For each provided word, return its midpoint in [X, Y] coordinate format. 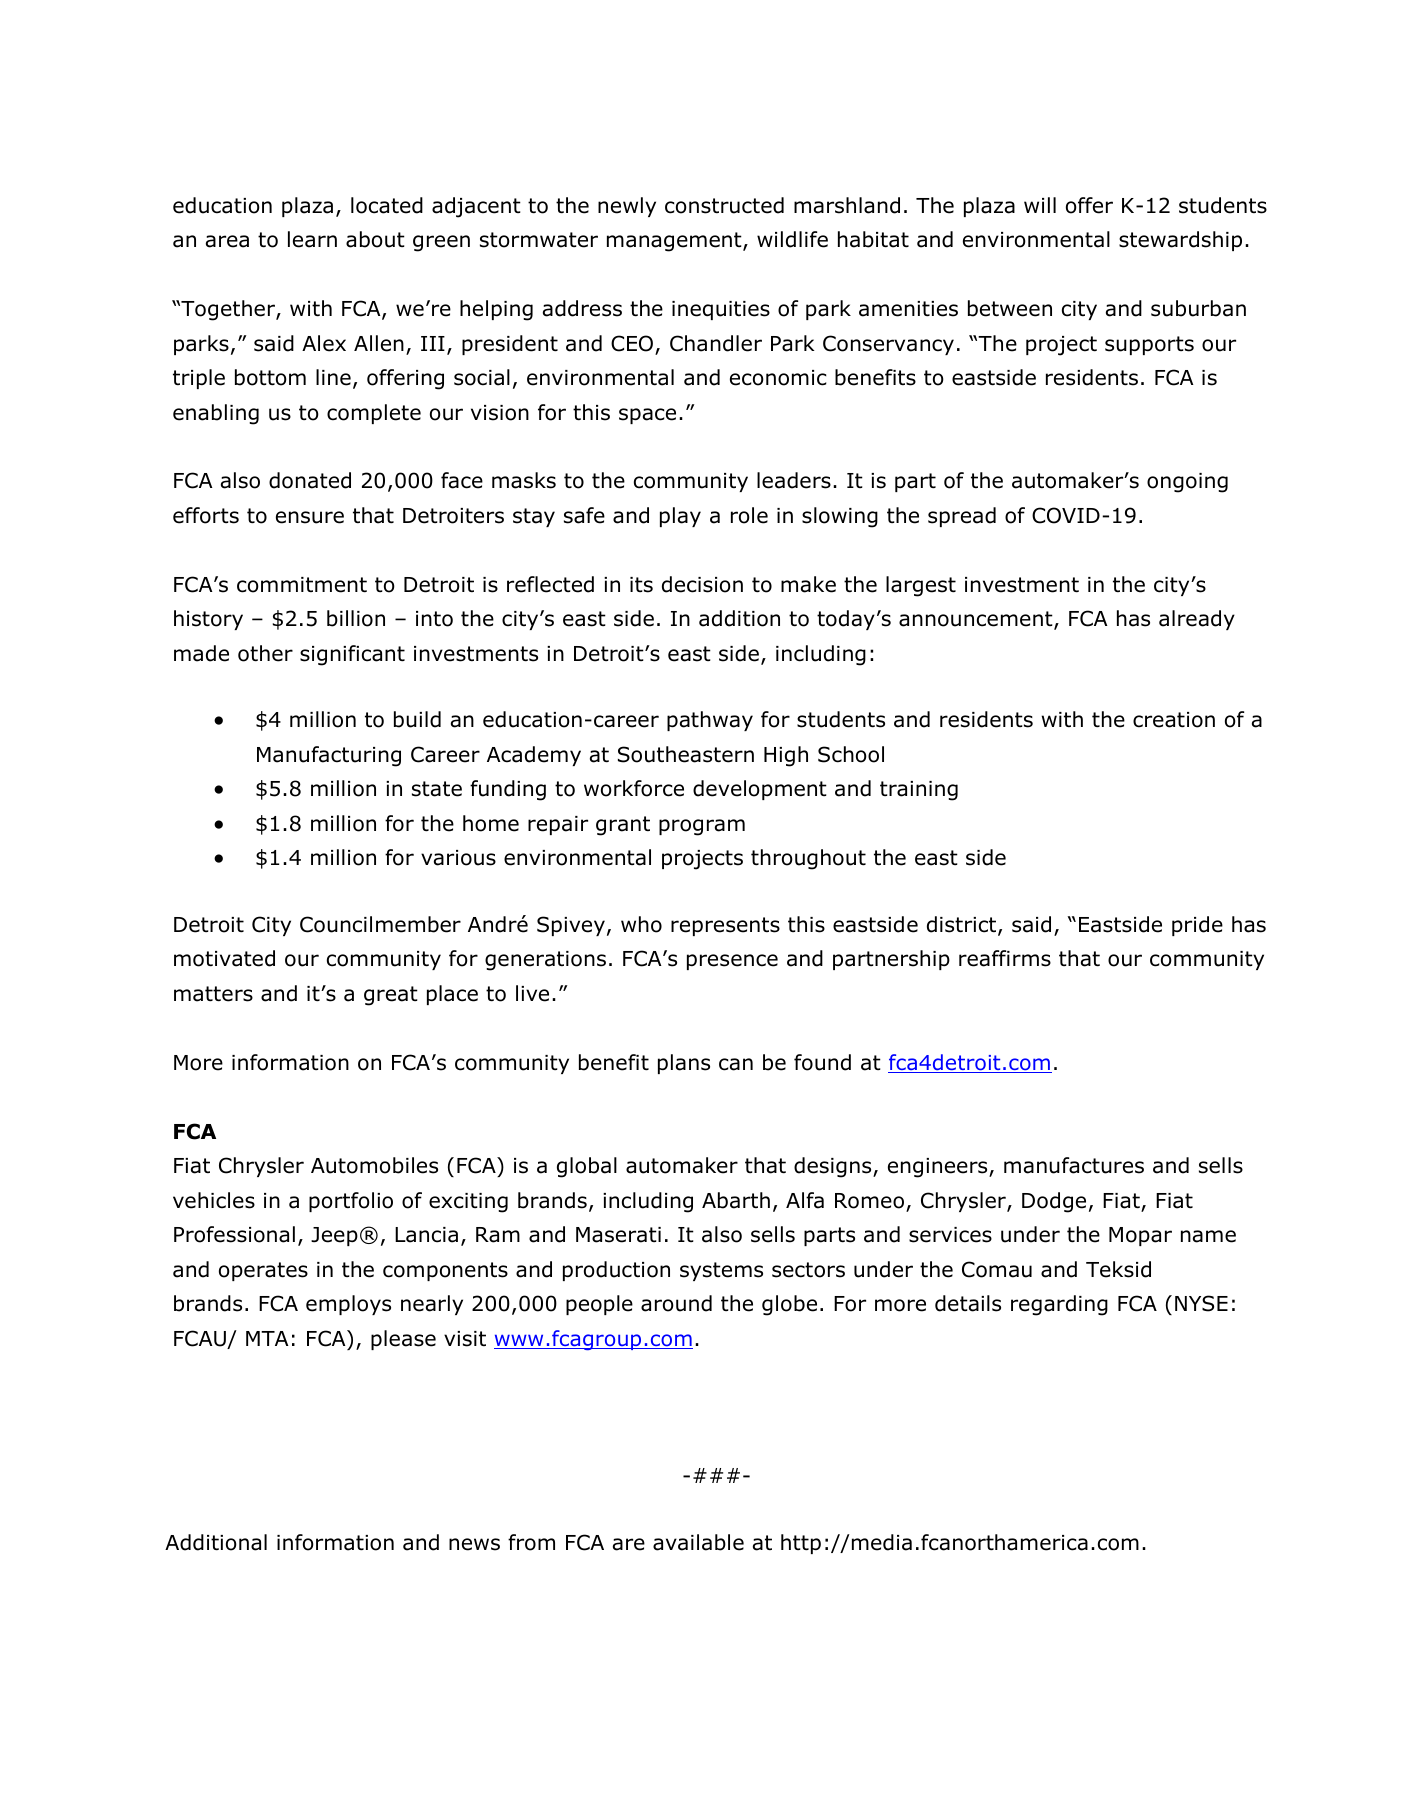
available [698, 1542]
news [474, 1544]
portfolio [351, 1202]
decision [702, 584]
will [1040, 205]
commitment [302, 585]
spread [962, 517]
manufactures [1074, 1165]
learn [312, 239]
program [702, 827]
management [675, 242]
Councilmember [380, 924]
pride [1197, 926]
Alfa [805, 1200]
